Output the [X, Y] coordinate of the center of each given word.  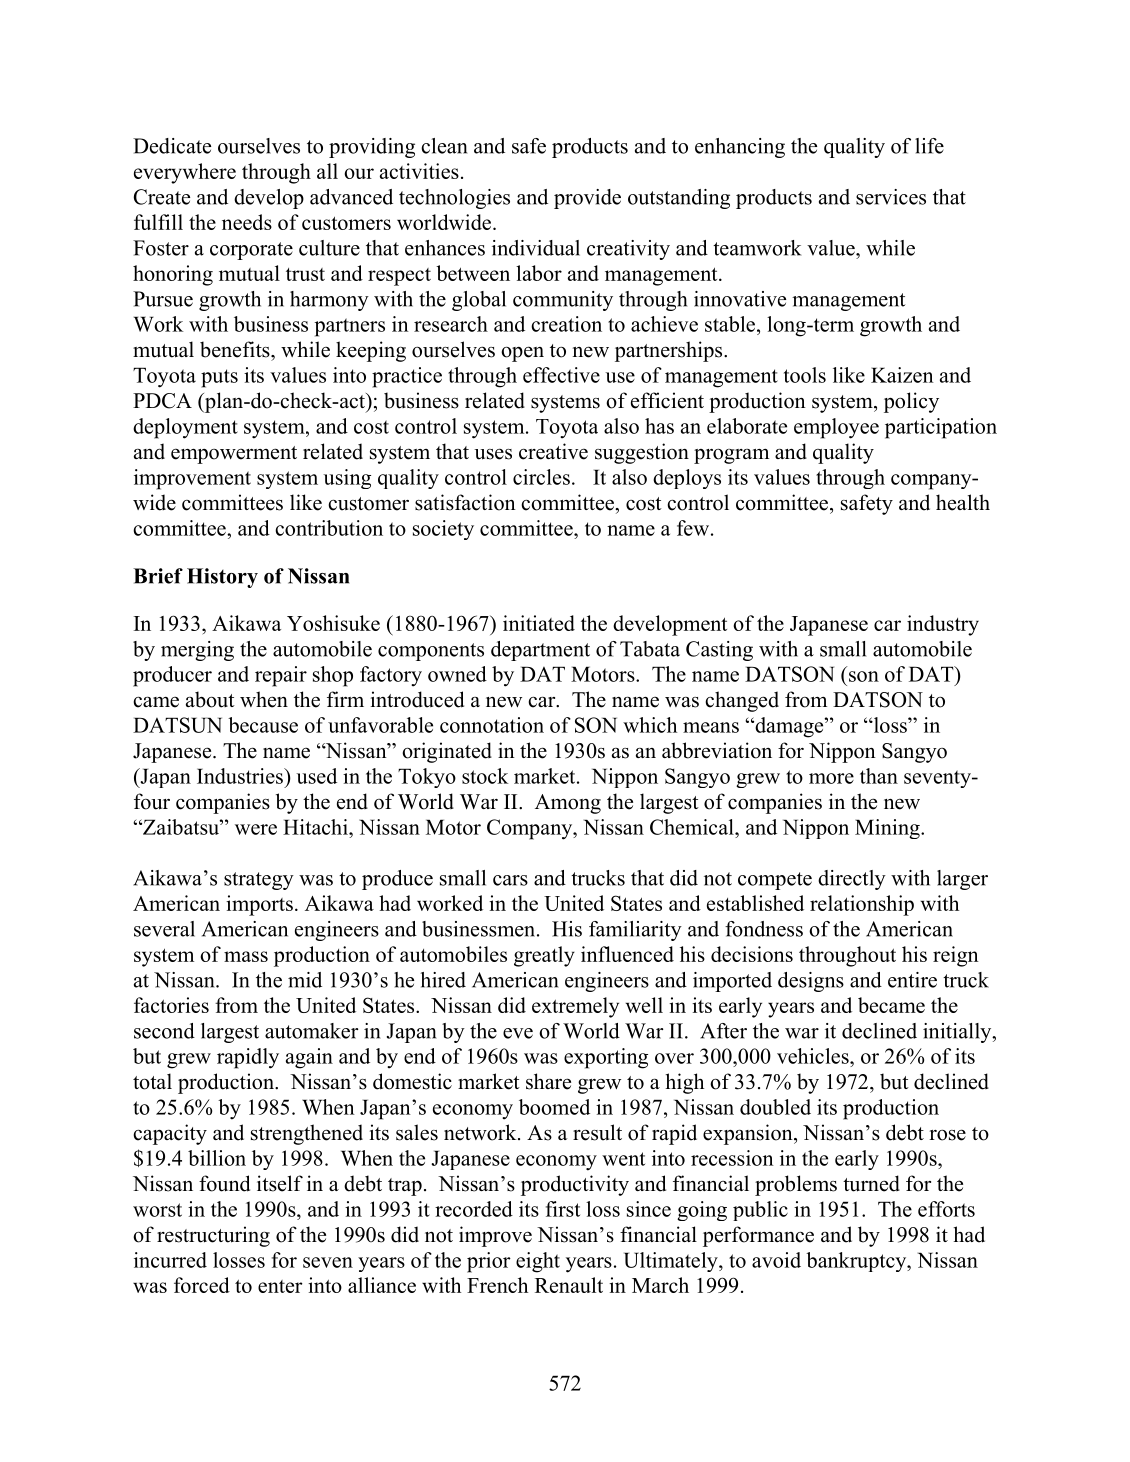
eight [538, 1262]
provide [587, 199]
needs [247, 222]
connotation [492, 725]
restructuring [213, 1236]
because [263, 725]
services [891, 197]
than [879, 776]
